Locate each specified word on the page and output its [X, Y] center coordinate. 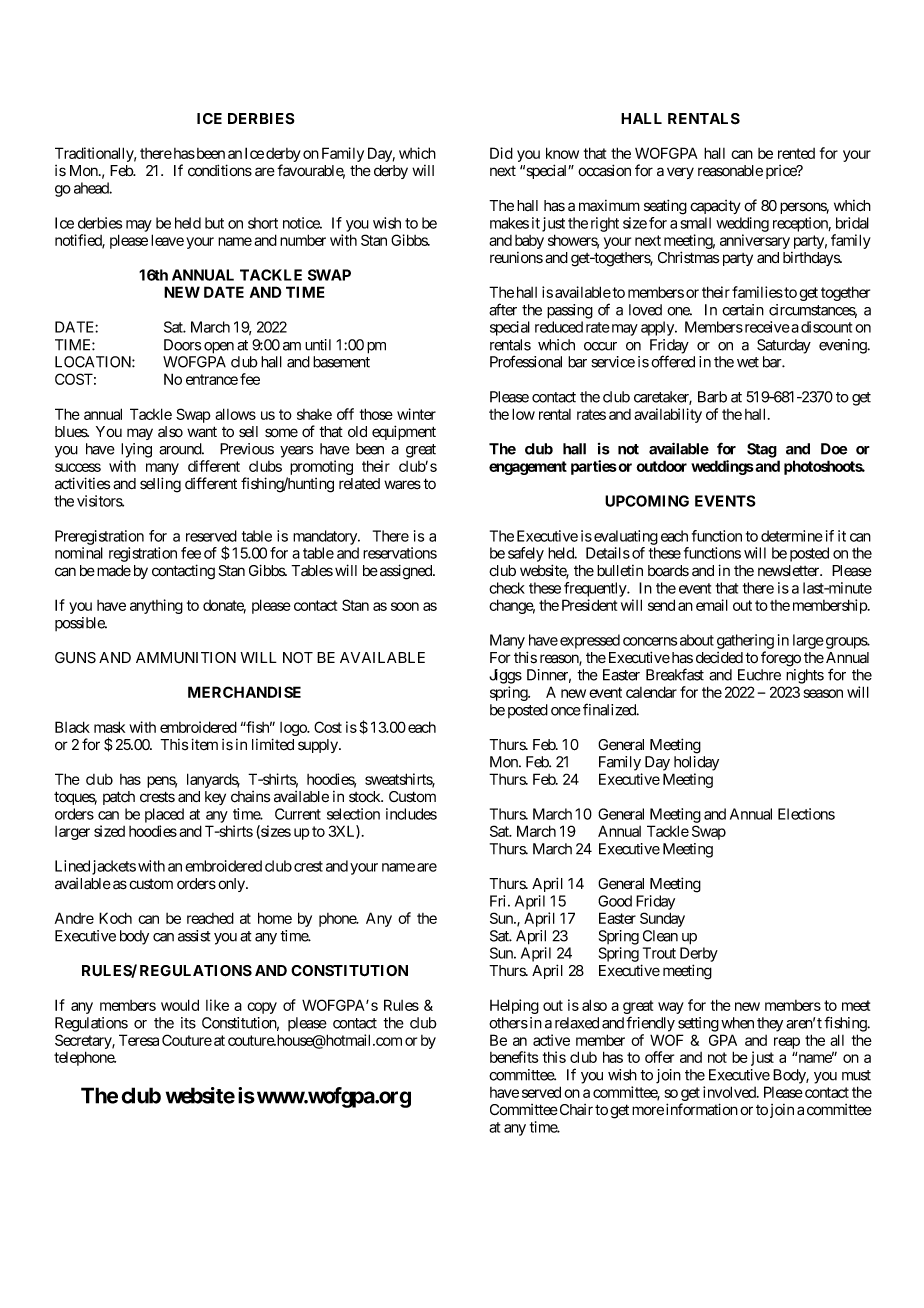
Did [501, 153]
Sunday [662, 919]
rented [796, 153]
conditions [220, 170]
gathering [745, 641]
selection [353, 814]
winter [416, 414]
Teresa [139, 1040]
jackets [114, 867]
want [202, 432]
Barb [712, 397]
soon [405, 606]
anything [156, 606]
